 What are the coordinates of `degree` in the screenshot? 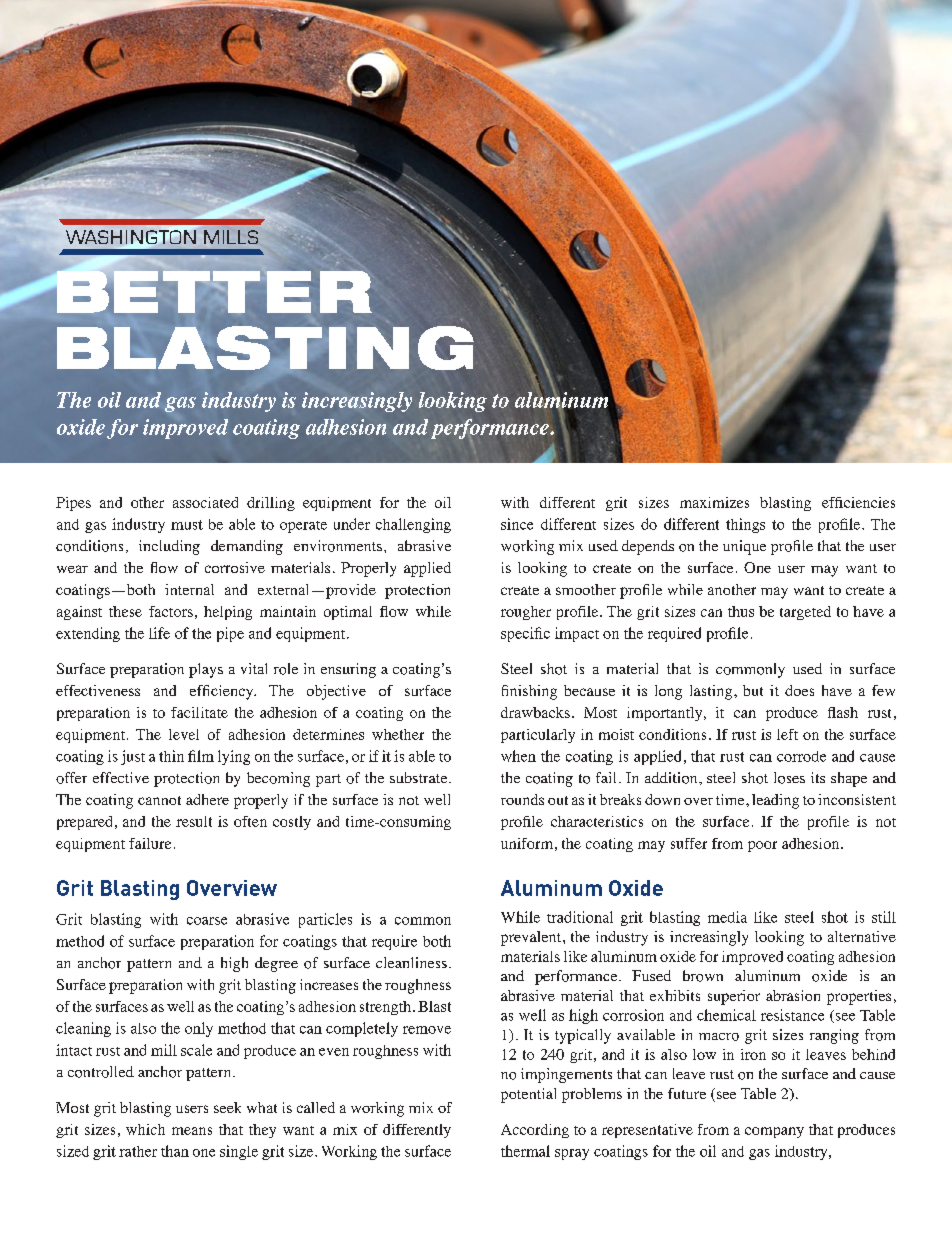 It's located at (276, 964).
